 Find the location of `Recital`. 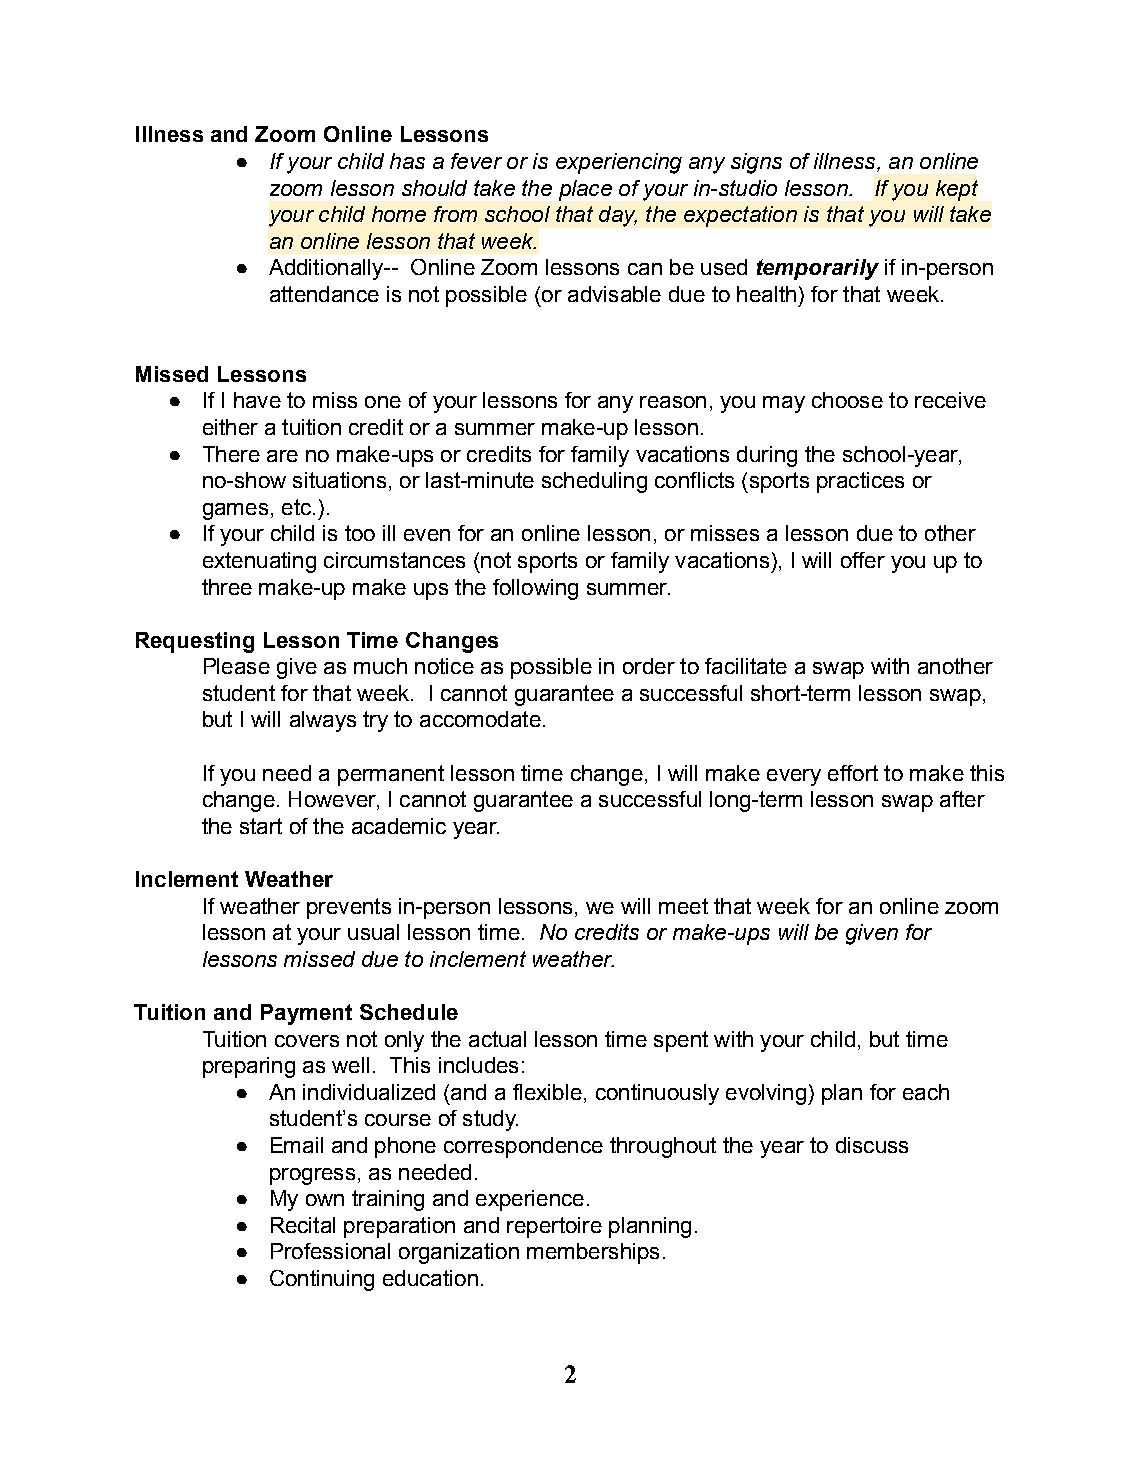

Recital is located at coordinates (303, 1225).
